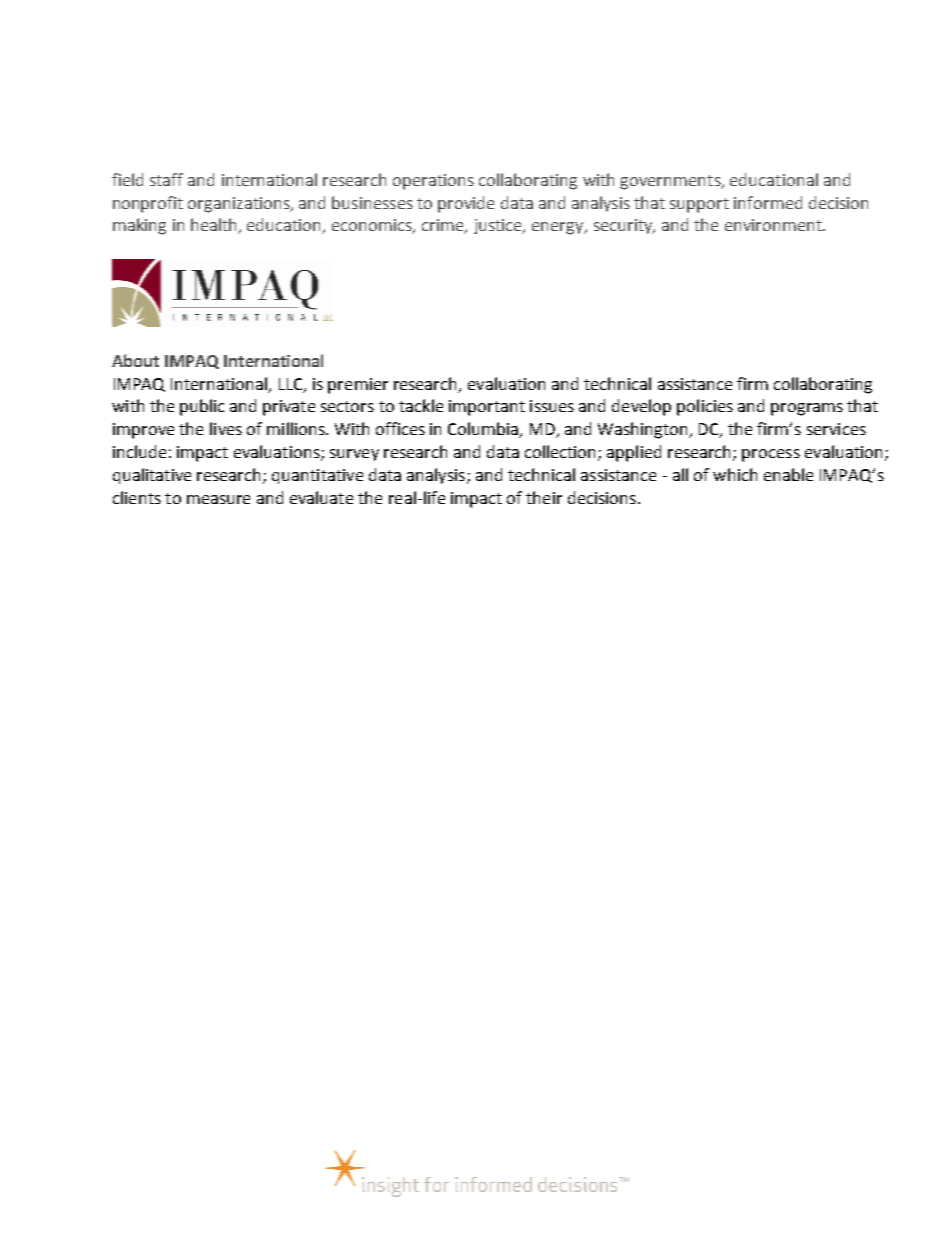 This document has height=1233, width=952. I want to click on operations, so click(433, 182).
